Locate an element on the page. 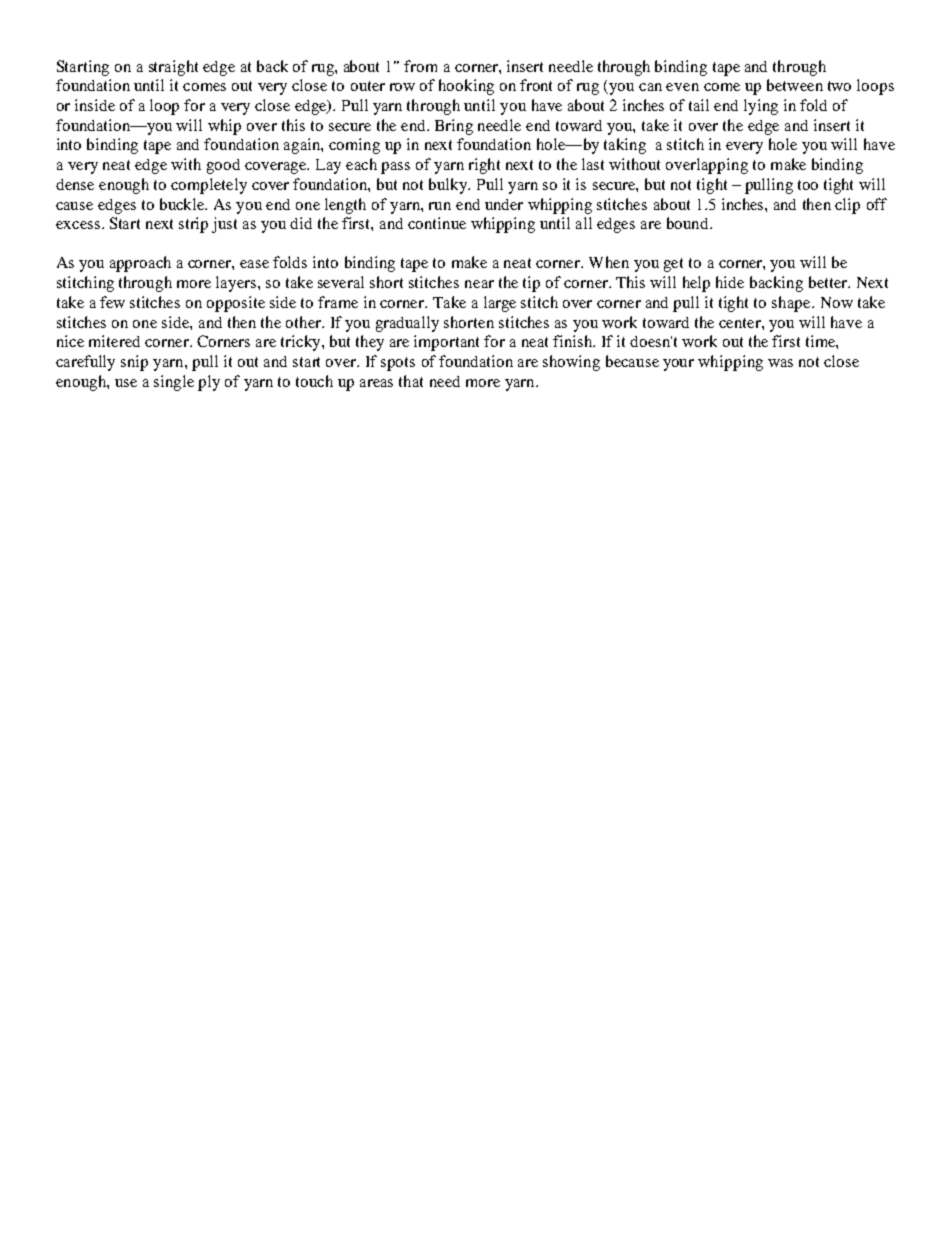 The image size is (952, 1233). straight is located at coordinates (173, 68).
